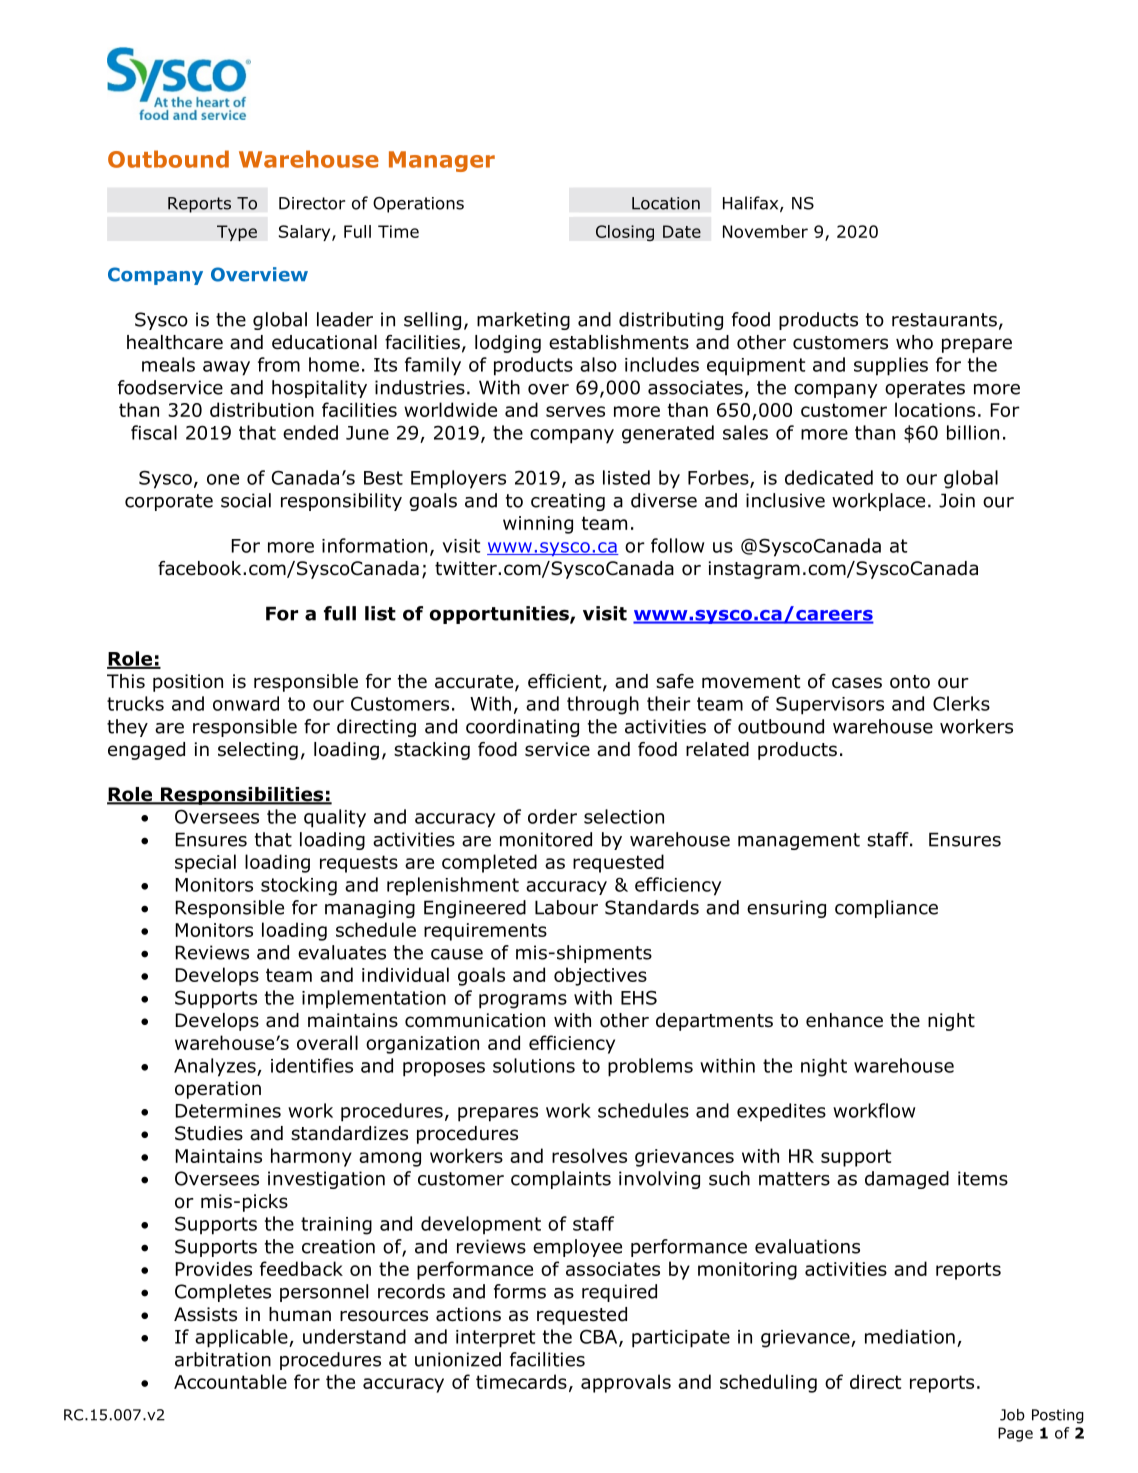  What do you see at coordinates (650, 1067) in the screenshot?
I see `problems` at bounding box center [650, 1067].
